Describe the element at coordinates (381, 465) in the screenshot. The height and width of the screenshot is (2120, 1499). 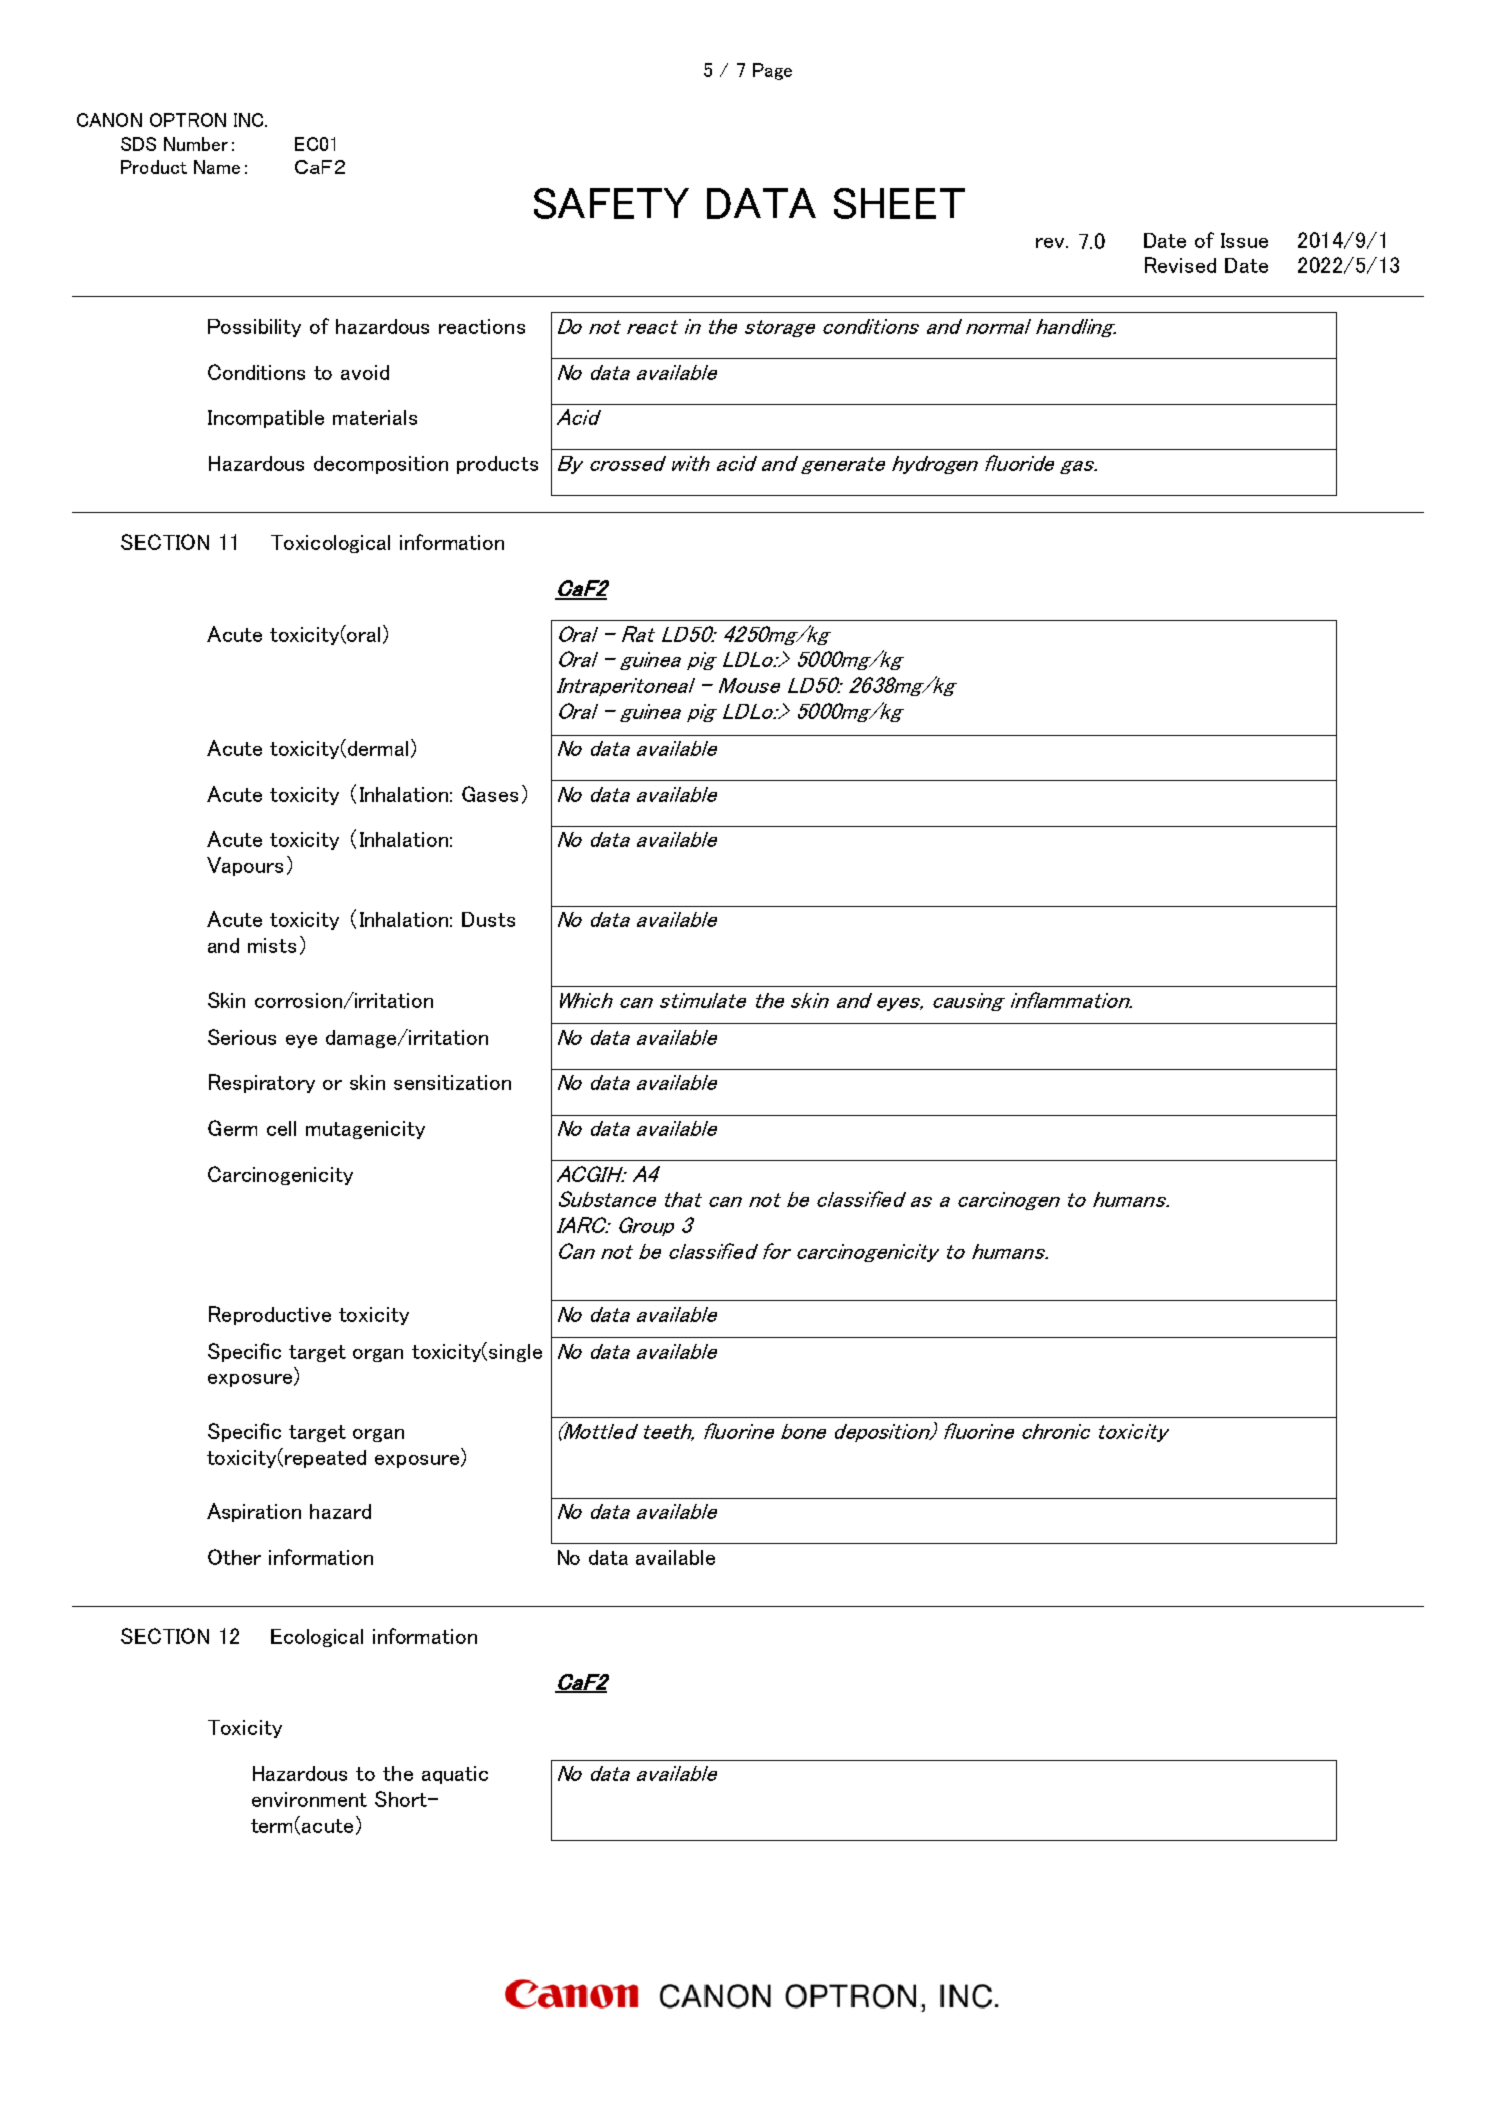
I see `decomposition` at that location.
